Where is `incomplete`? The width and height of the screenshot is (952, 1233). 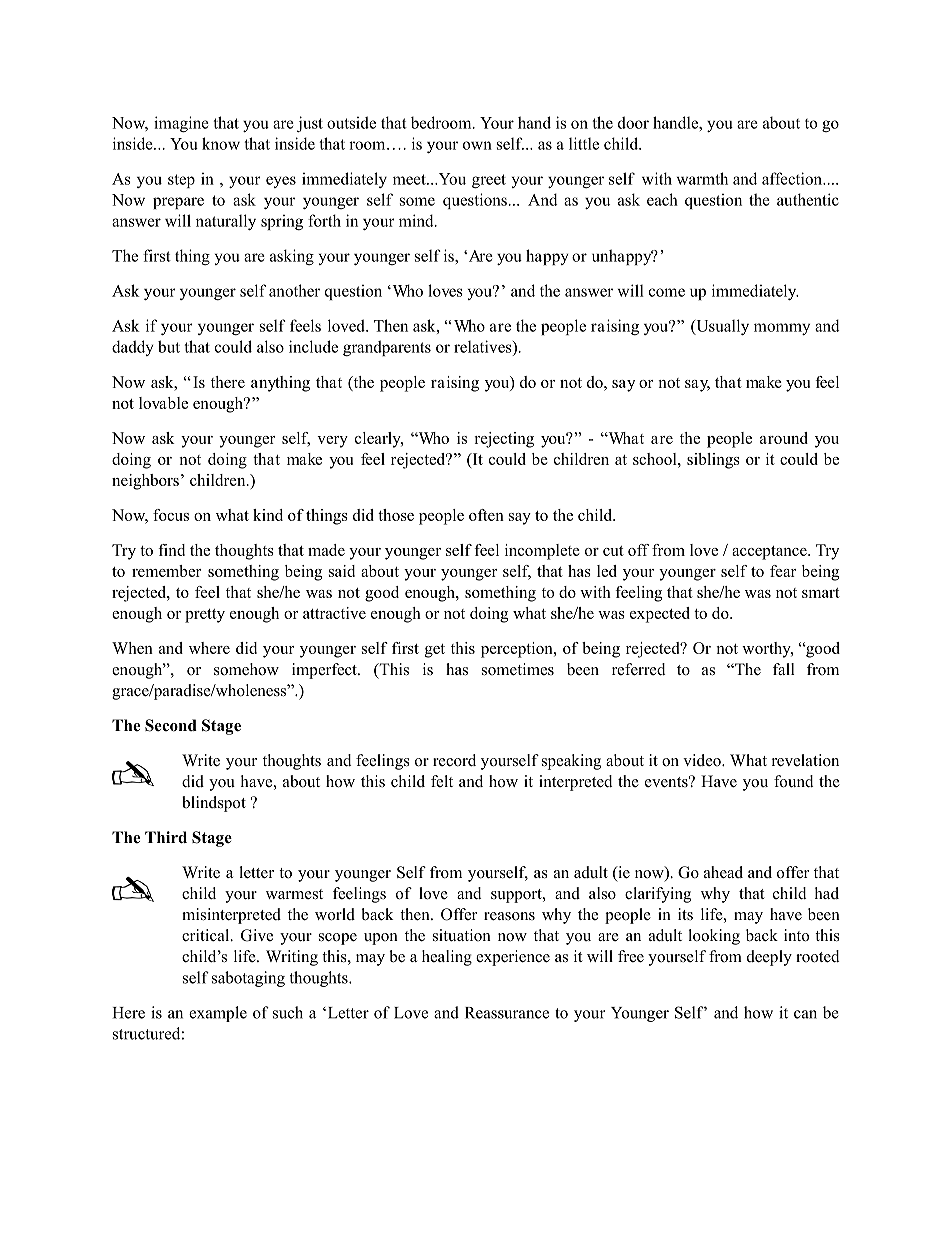
incomplete is located at coordinates (542, 552).
